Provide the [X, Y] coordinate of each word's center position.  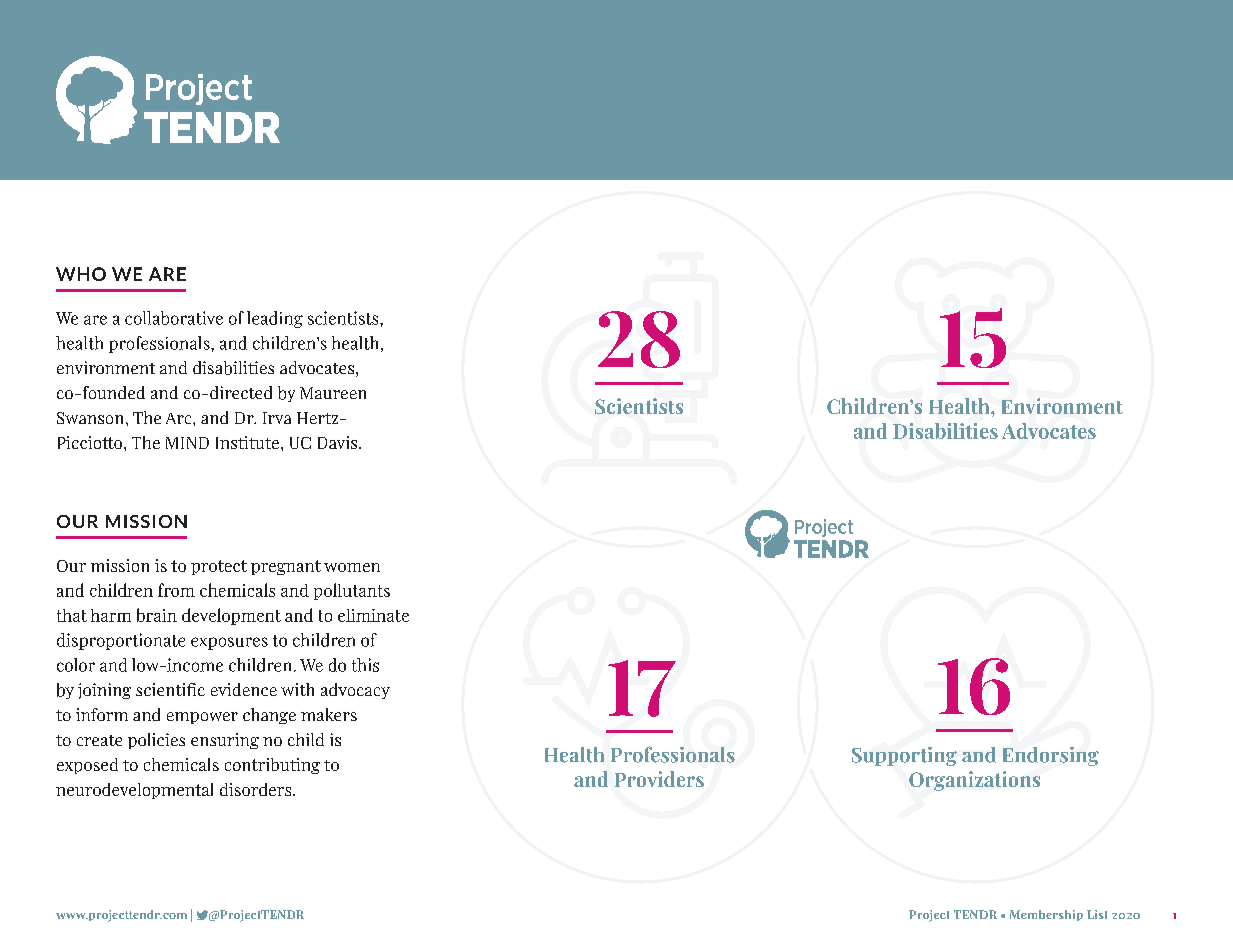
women [352, 567]
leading [275, 319]
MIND [187, 443]
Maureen [333, 393]
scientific [170, 689]
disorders [257, 789]
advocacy [355, 691]
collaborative [174, 318]
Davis [339, 442]
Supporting [904, 756]
